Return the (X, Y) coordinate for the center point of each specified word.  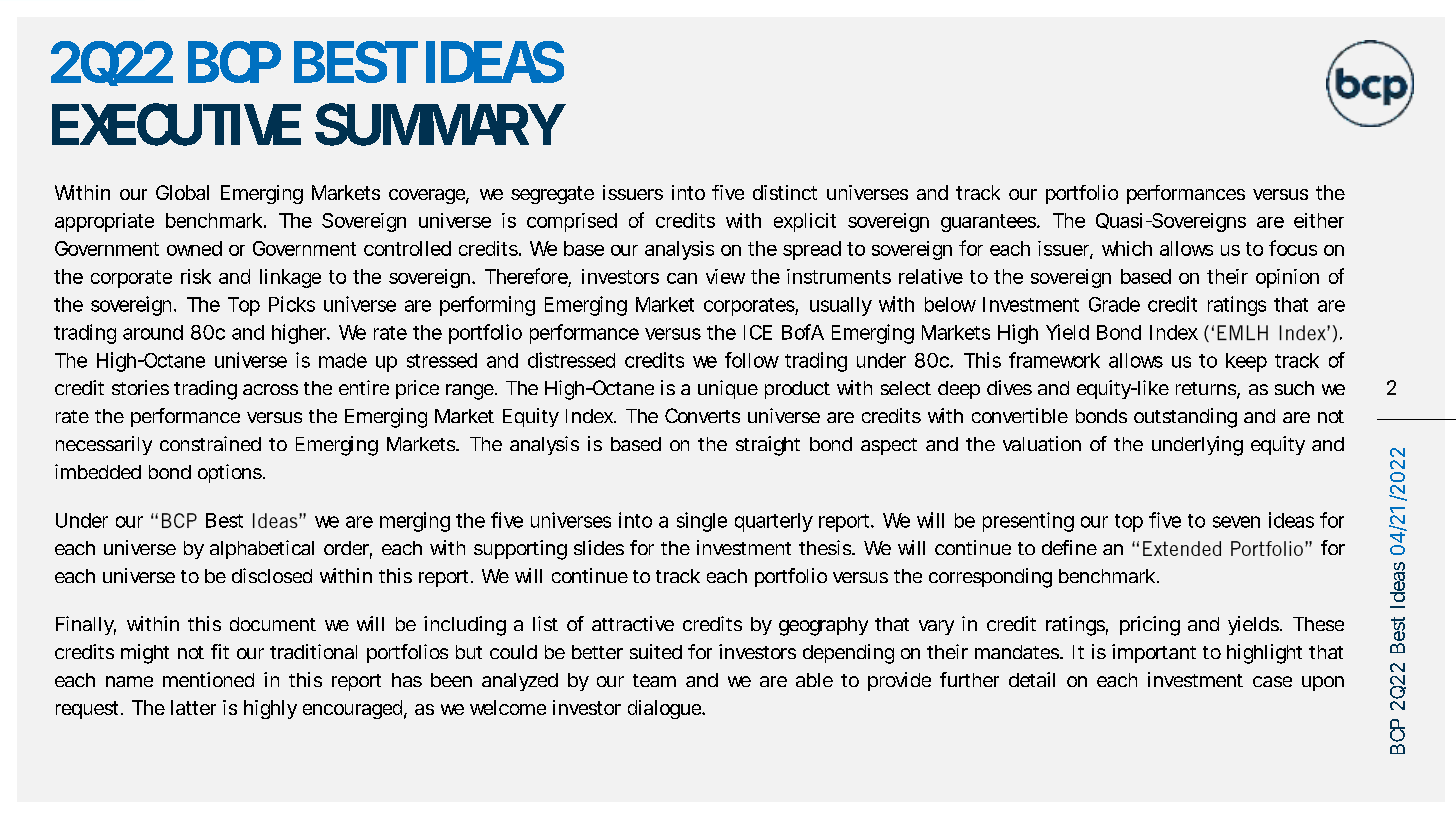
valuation (1042, 443)
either (1319, 220)
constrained (210, 443)
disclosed (272, 575)
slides (599, 547)
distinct (785, 192)
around (153, 332)
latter (193, 707)
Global (182, 192)
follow (752, 360)
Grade (1114, 304)
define (1069, 547)
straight (768, 446)
